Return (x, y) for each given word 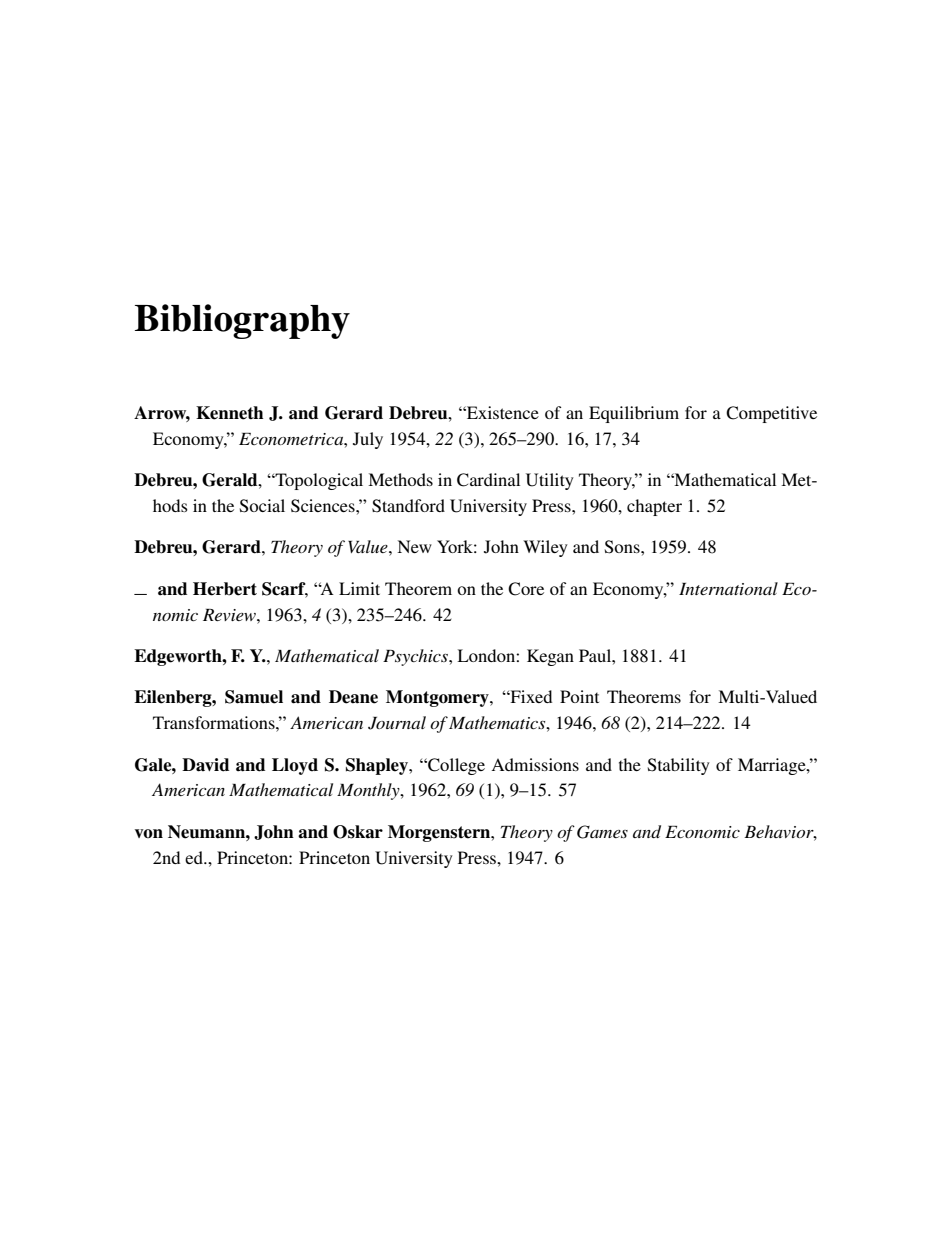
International (728, 588)
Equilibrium (634, 414)
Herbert (225, 589)
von (149, 833)
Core (526, 589)
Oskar (358, 832)
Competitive (771, 414)
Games (602, 832)
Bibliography (242, 321)
